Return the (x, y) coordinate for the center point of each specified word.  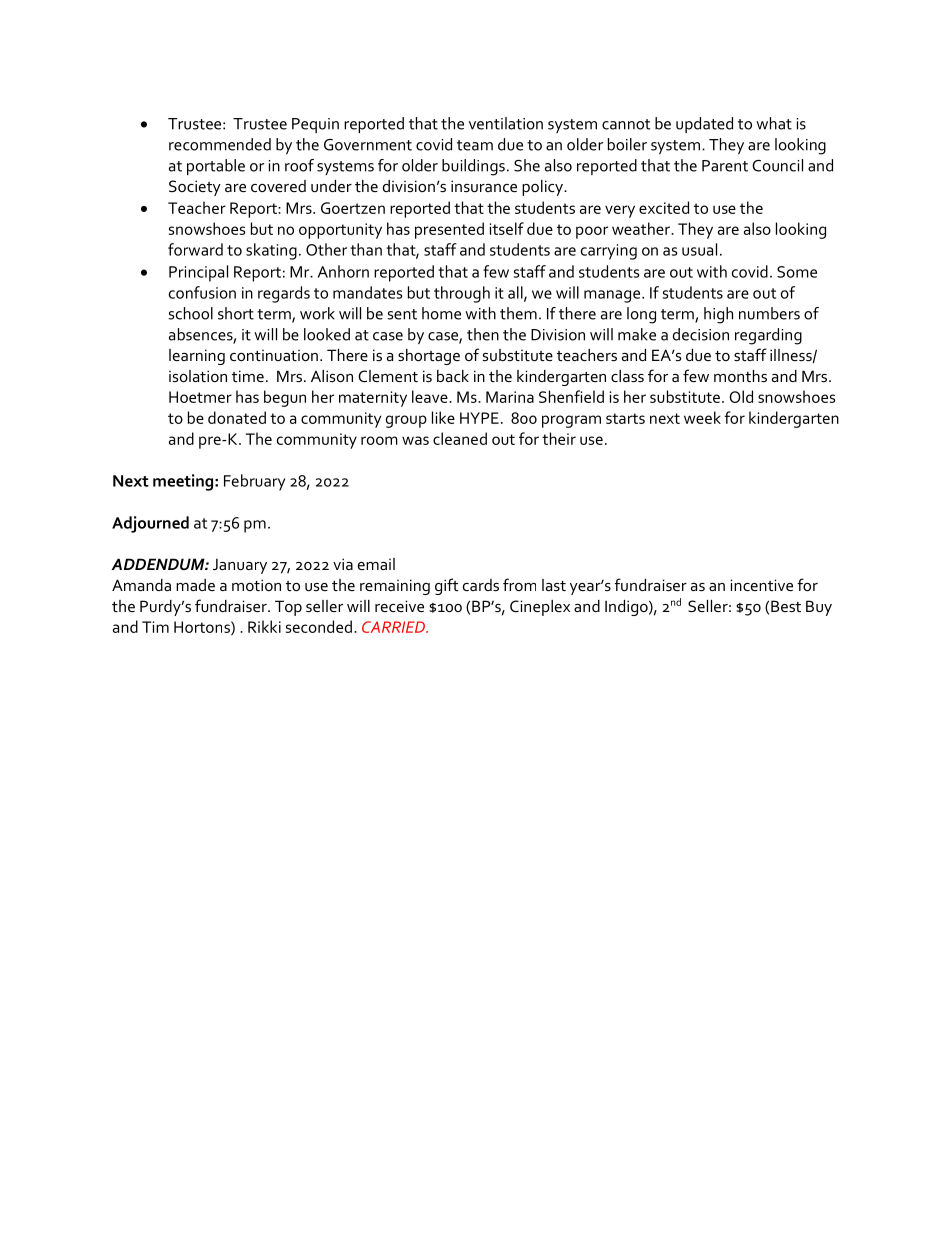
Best (786, 606)
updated (704, 125)
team (475, 145)
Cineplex (540, 608)
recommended (220, 144)
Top (288, 608)
